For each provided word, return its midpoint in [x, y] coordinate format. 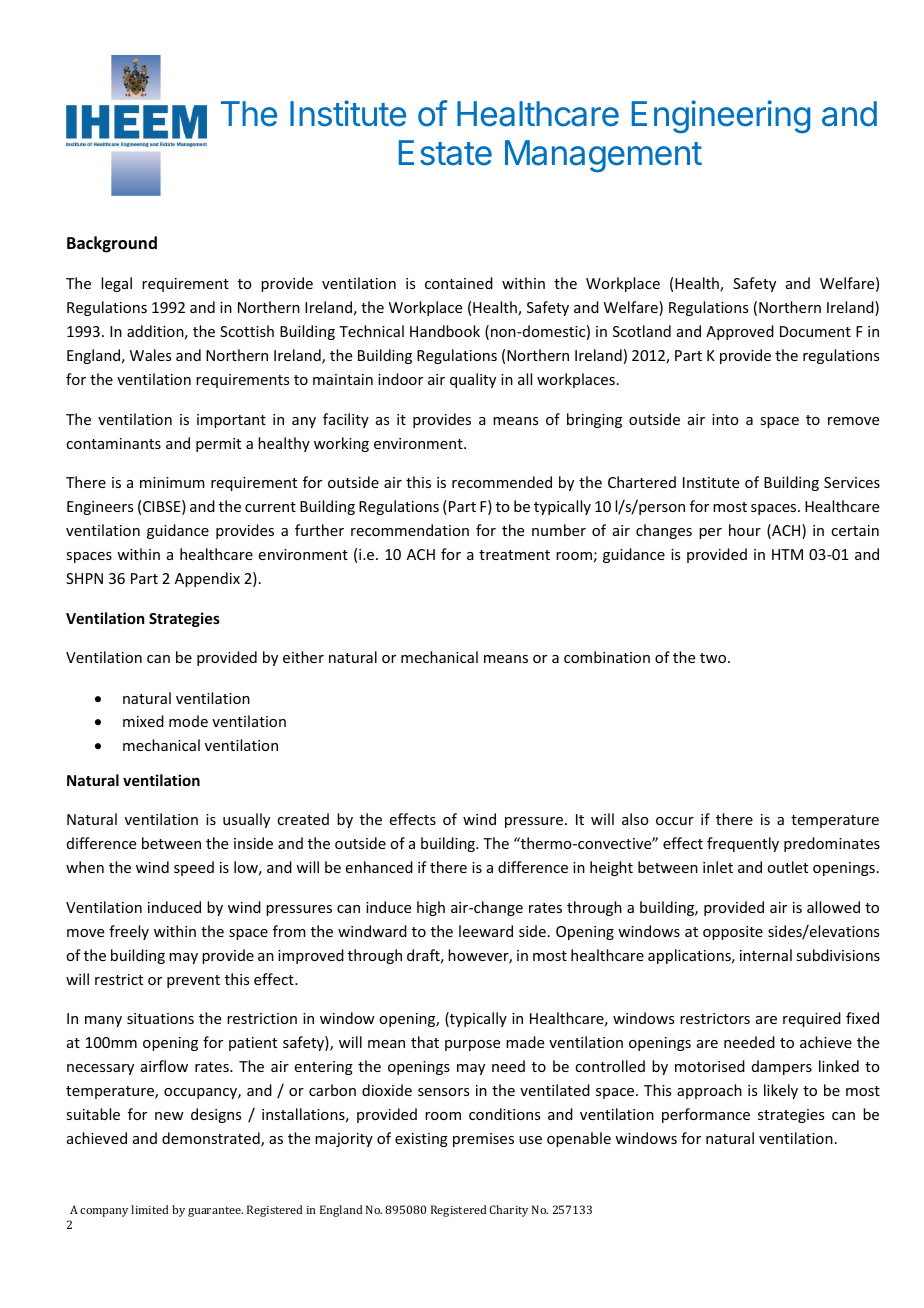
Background [112, 244]
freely [129, 932]
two [714, 658]
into [725, 419]
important [231, 421]
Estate [445, 153]
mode [188, 721]
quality [473, 380]
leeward [486, 931]
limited [150, 1209]
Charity [508, 1211]
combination [607, 657]
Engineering [721, 117]
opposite [733, 933]
